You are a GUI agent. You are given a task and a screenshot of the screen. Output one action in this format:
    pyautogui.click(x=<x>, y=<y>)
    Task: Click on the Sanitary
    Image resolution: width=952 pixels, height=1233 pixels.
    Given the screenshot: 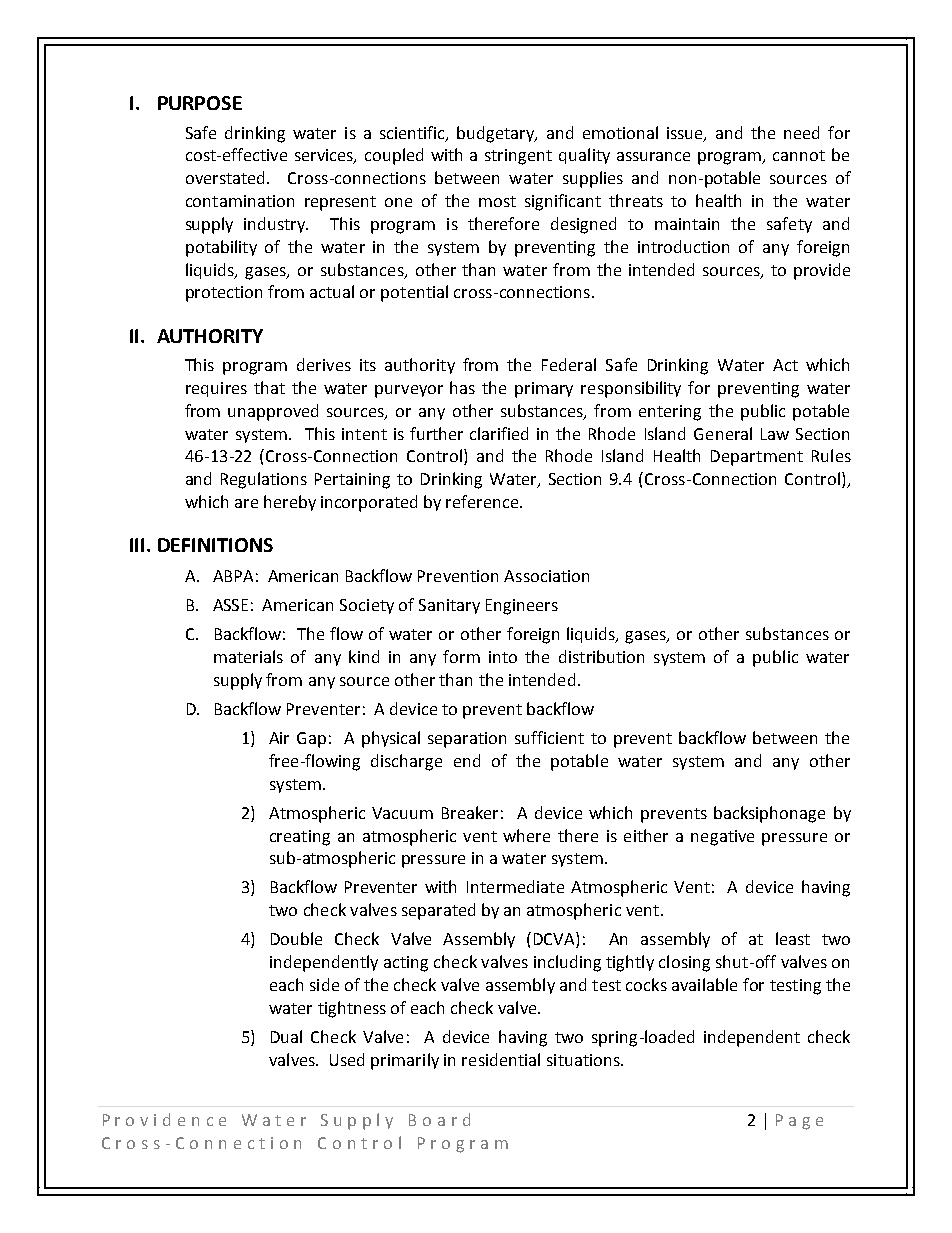 What is the action you would take?
    pyautogui.click(x=449, y=606)
